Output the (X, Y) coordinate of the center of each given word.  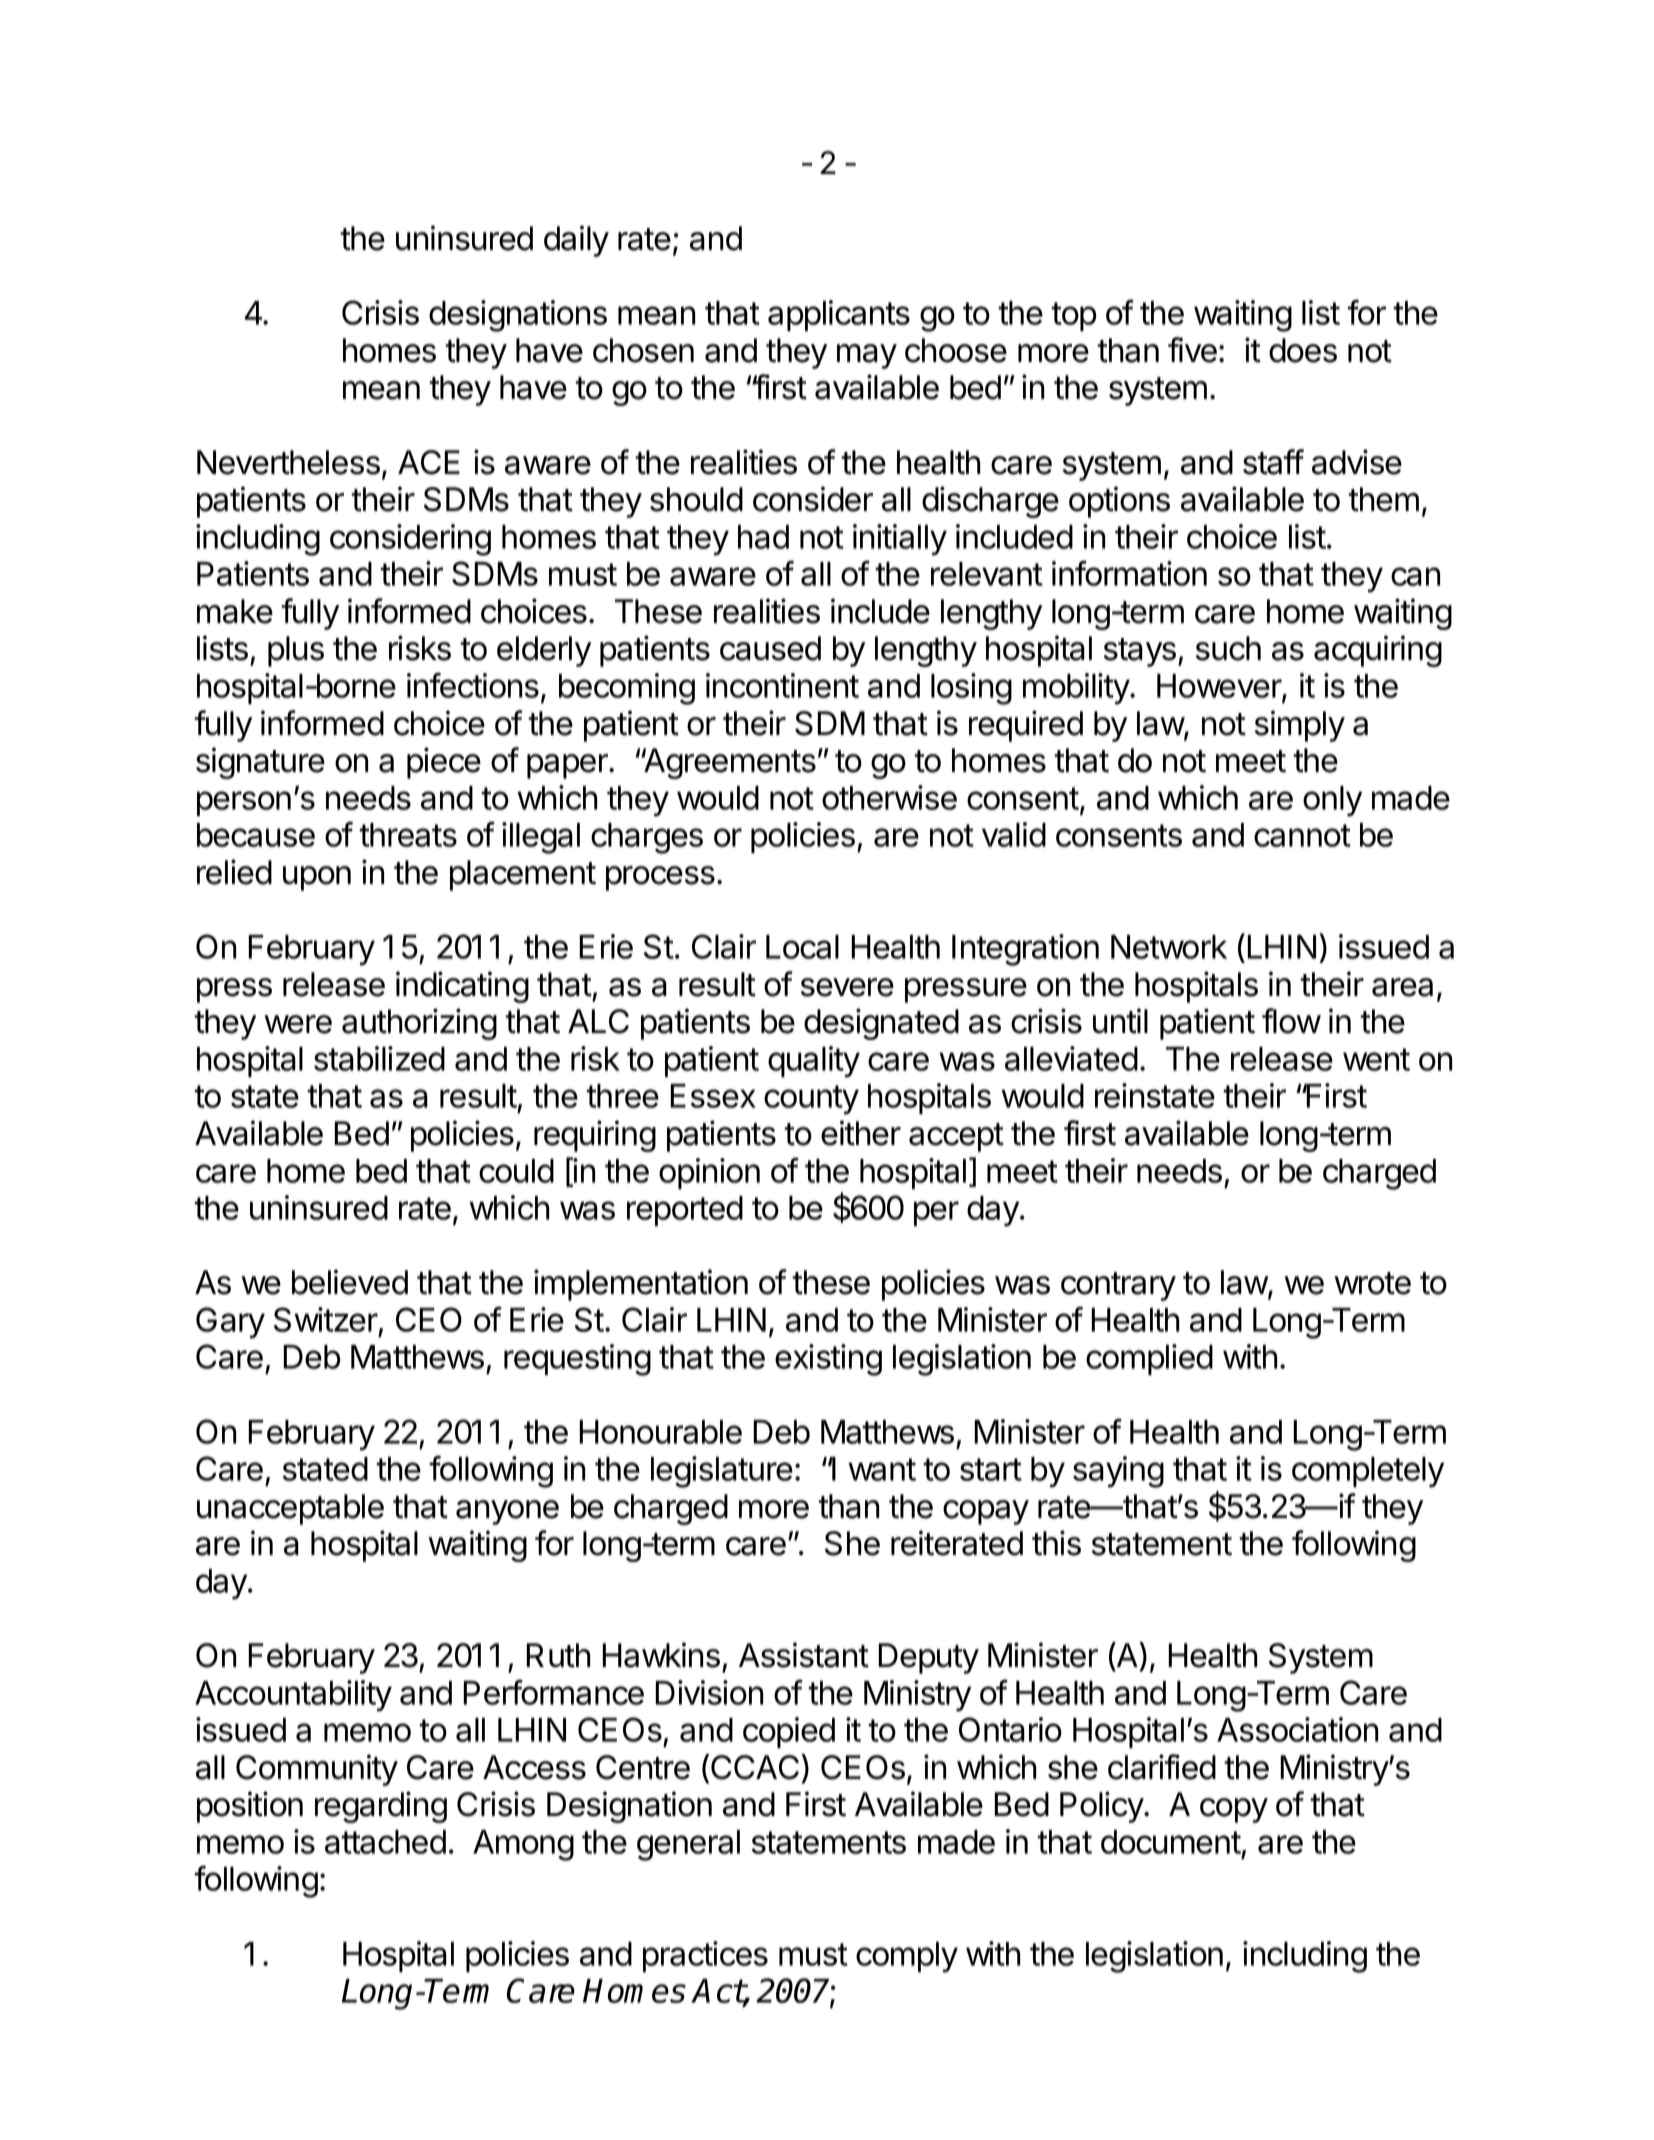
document (1171, 1842)
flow (1291, 1021)
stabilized (379, 1058)
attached (385, 1842)
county (811, 1100)
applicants (839, 315)
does (1303, 350)
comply (907, 1957)
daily (576, 241)
